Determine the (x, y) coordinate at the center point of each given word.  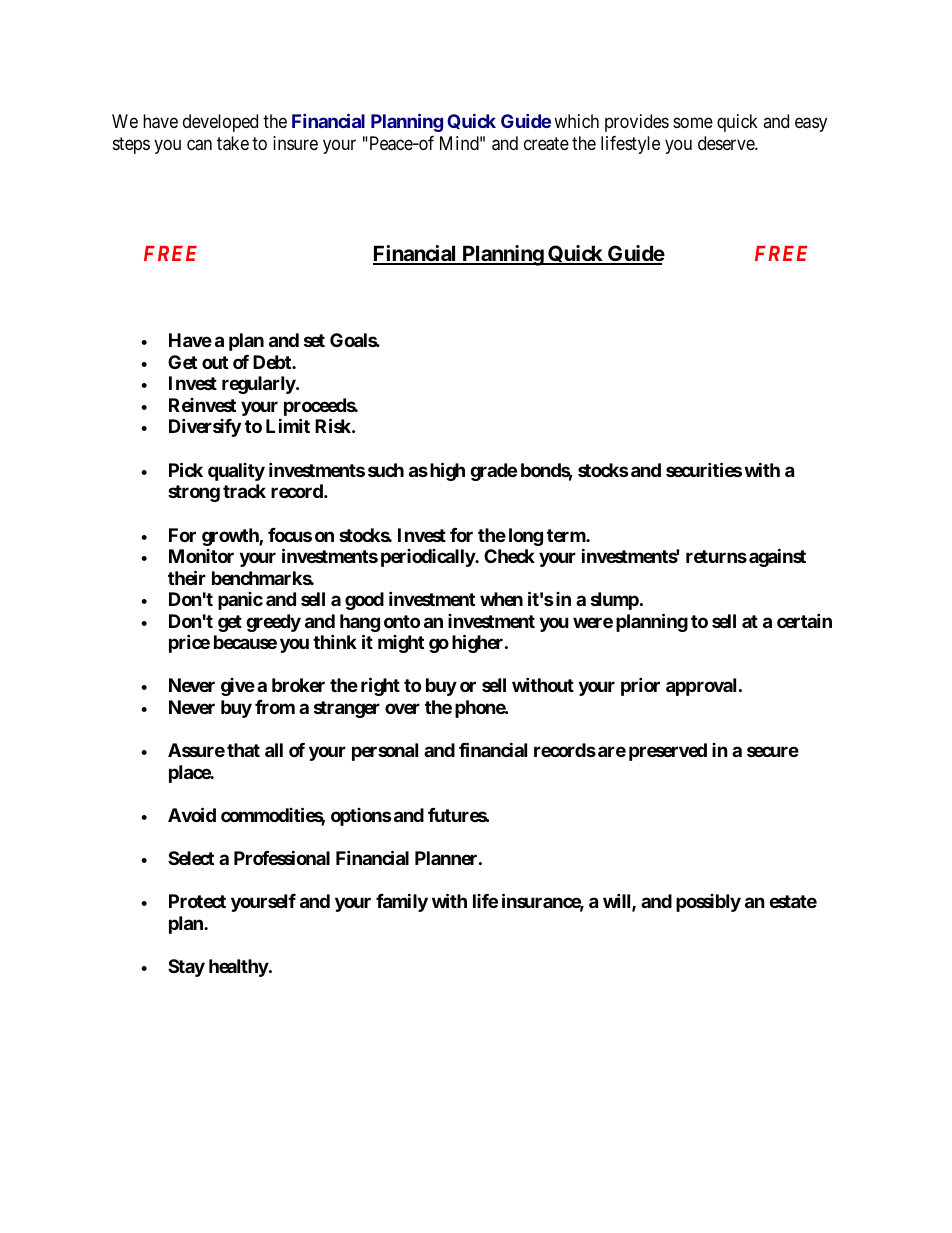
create (546, 144)
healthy (239, 968)
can (199, 145)
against (777, 557)
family (402, 902)
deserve (727, 143)
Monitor (201, 556)
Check (509, 556)
